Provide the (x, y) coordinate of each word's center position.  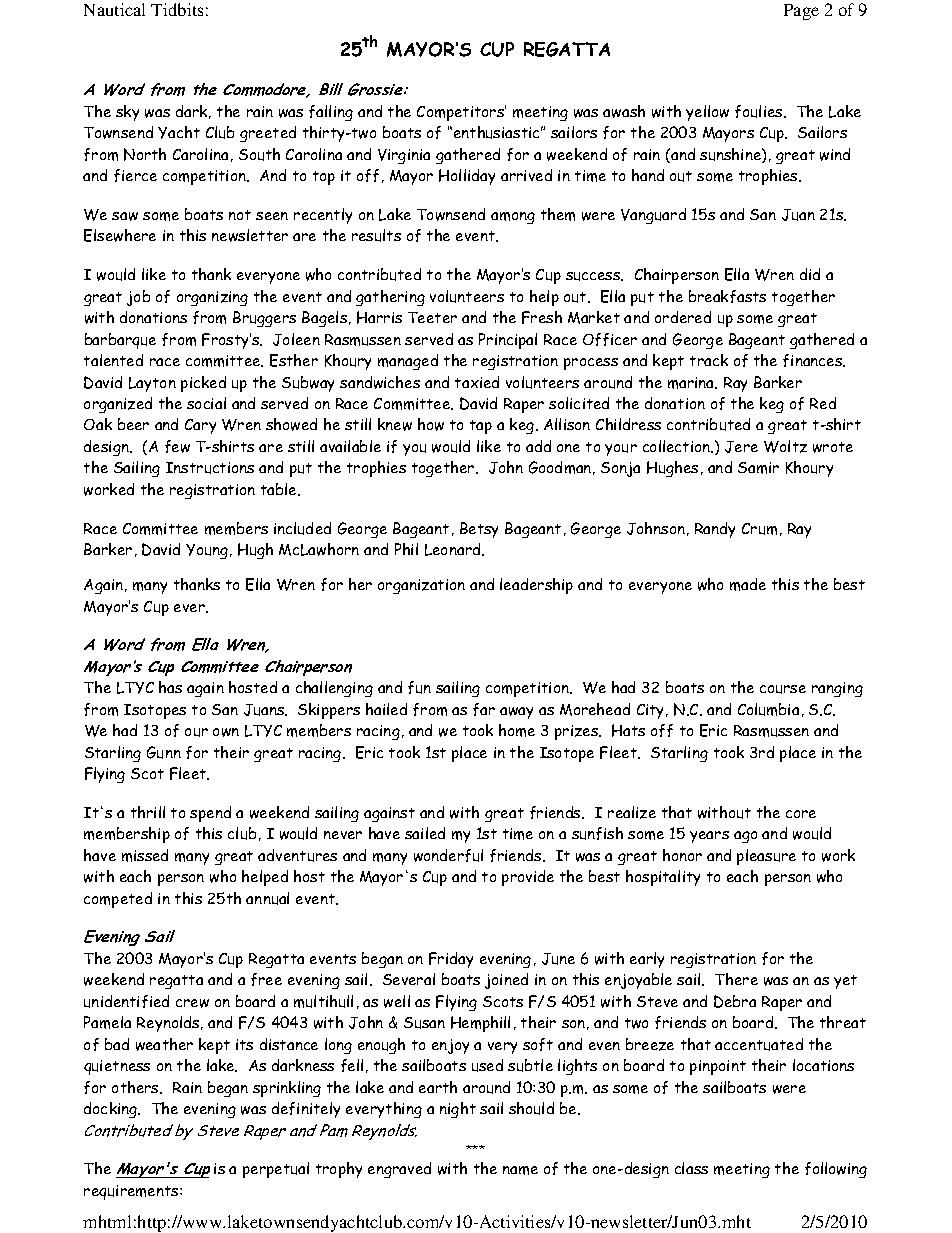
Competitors (461, 113)
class (691, 1168)
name (520, 1170)
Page (801, 12)
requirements (132, 1192)
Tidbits (177, 9)
